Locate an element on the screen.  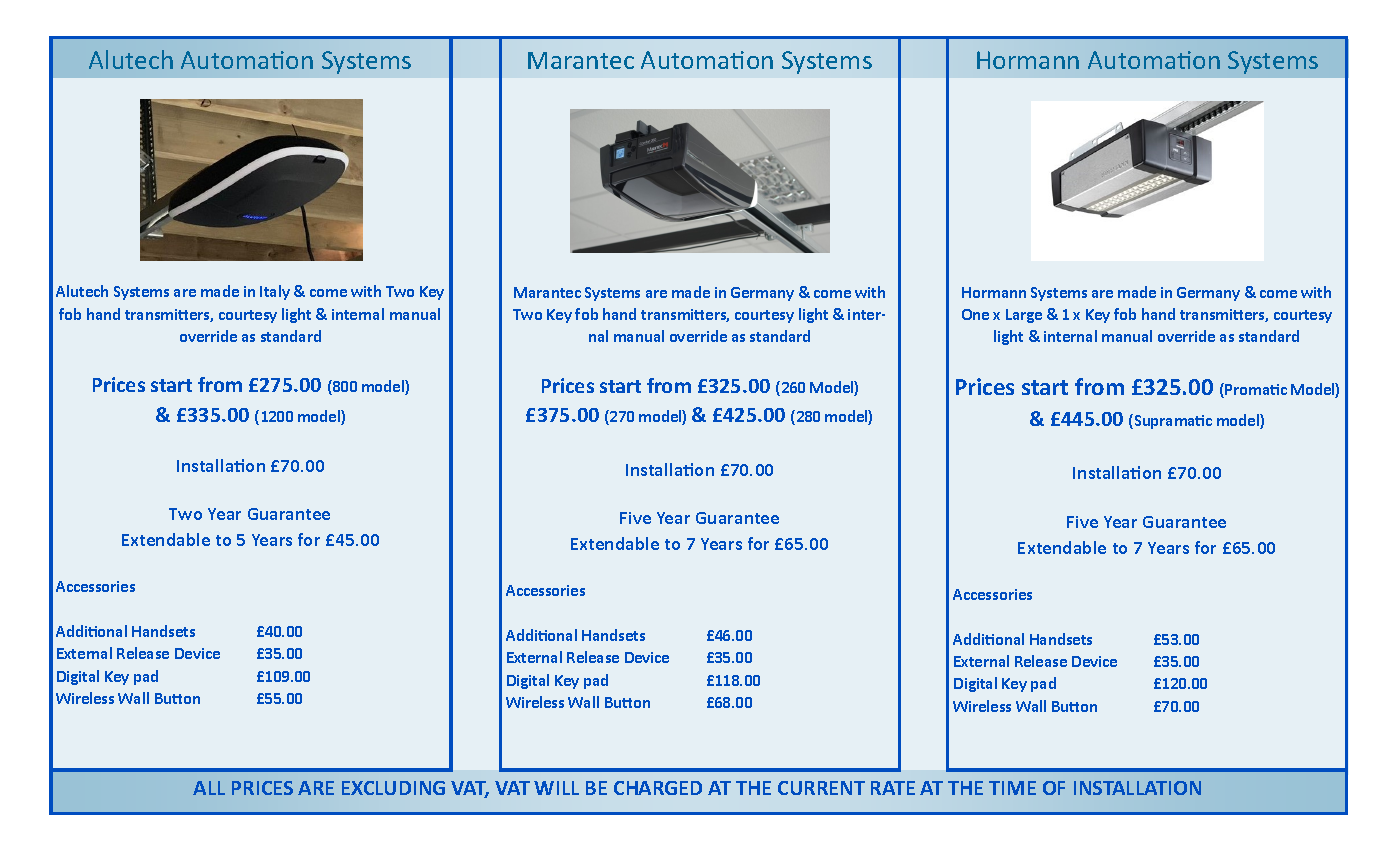
Large is located at coordinates (1024, 316).
